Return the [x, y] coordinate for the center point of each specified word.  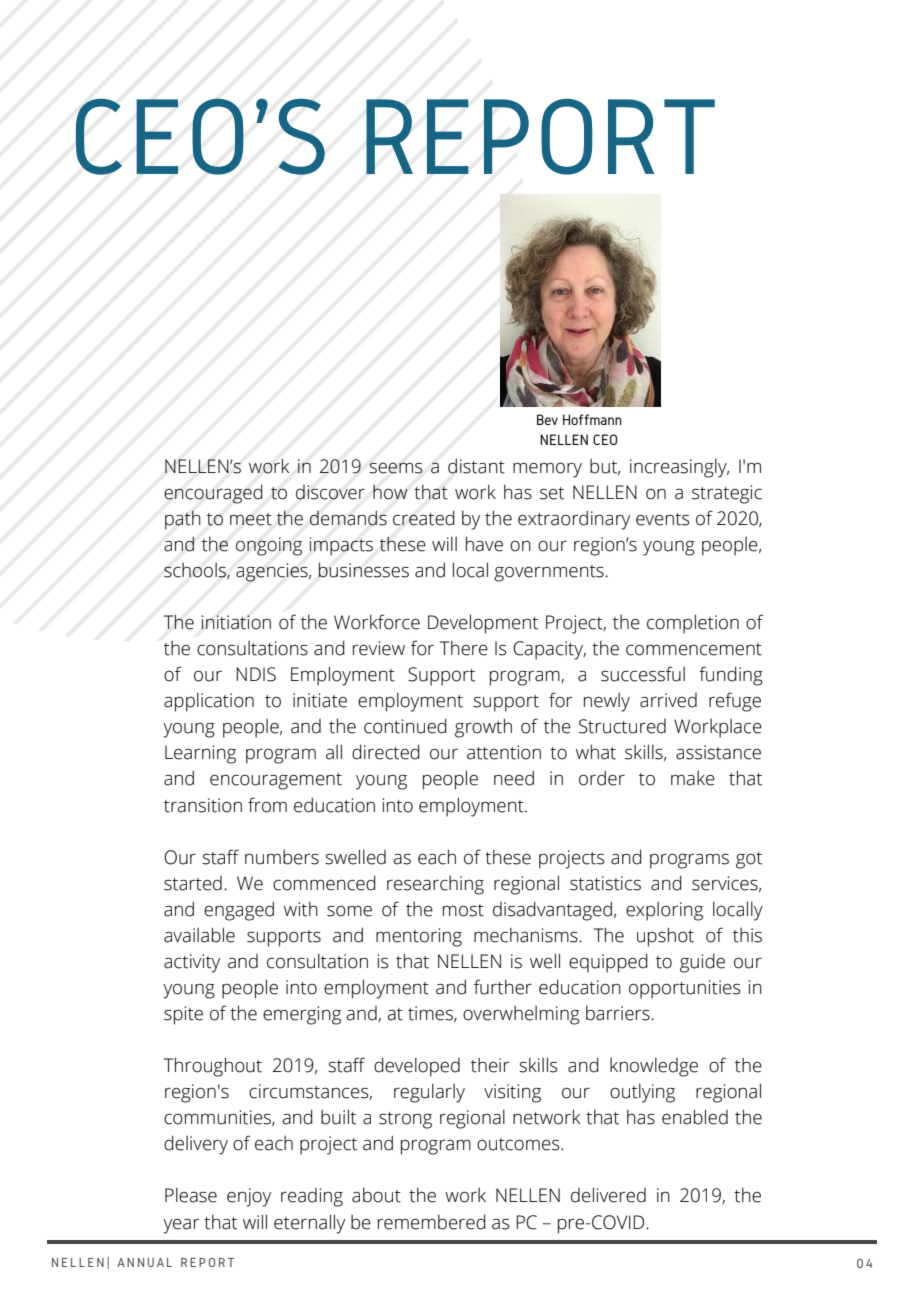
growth [483, 728]
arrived [668, 700]
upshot [665, 937]
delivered [608, 1195]
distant [476, 466]
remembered [432, 1222]
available [199, 935]
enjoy [249, 1197]
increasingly [679, 468]
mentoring [419, 937]
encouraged [213, 494]
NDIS [256, 674]
